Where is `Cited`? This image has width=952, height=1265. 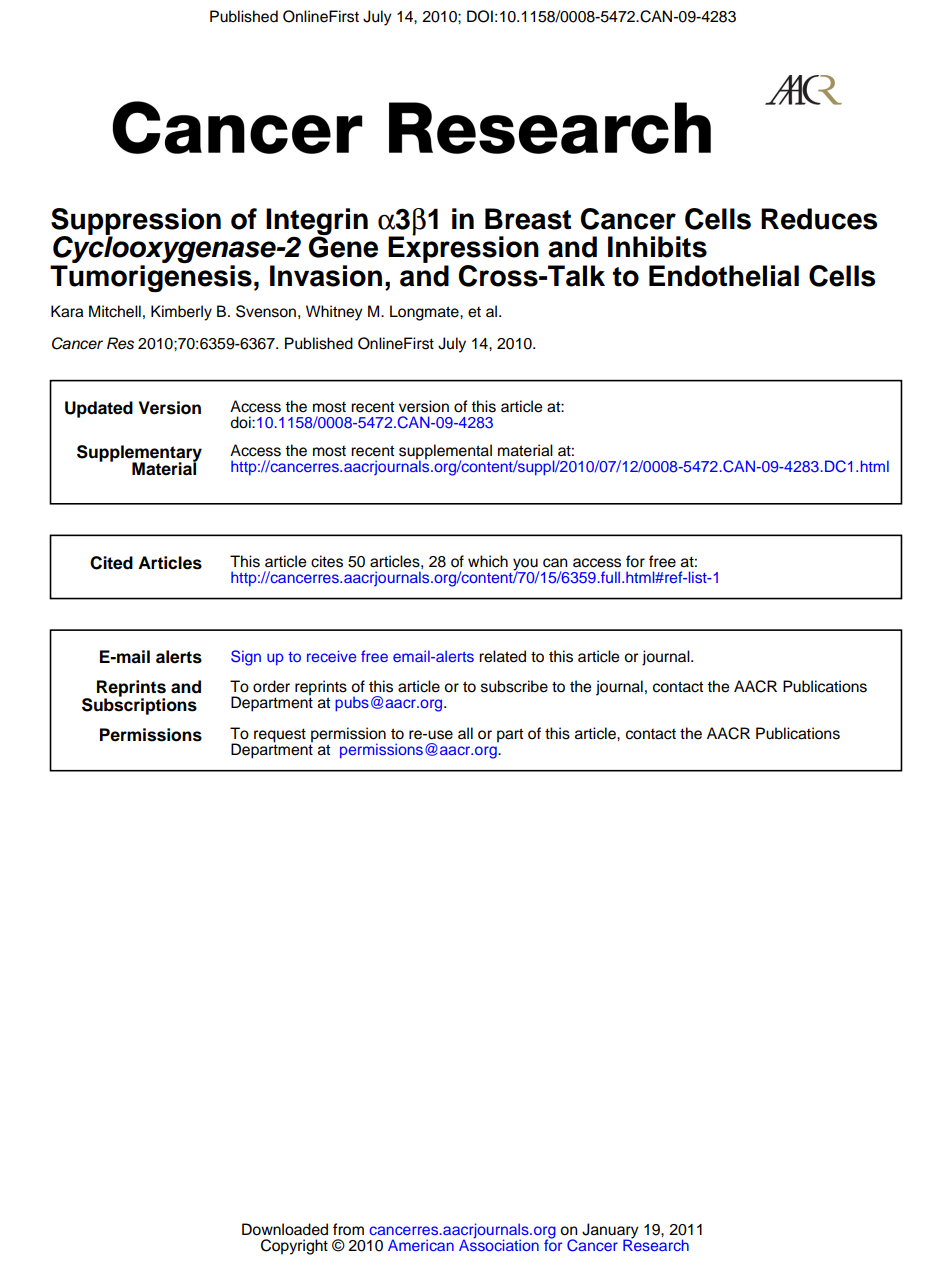 Cited is located at coordinates (111, 563).
